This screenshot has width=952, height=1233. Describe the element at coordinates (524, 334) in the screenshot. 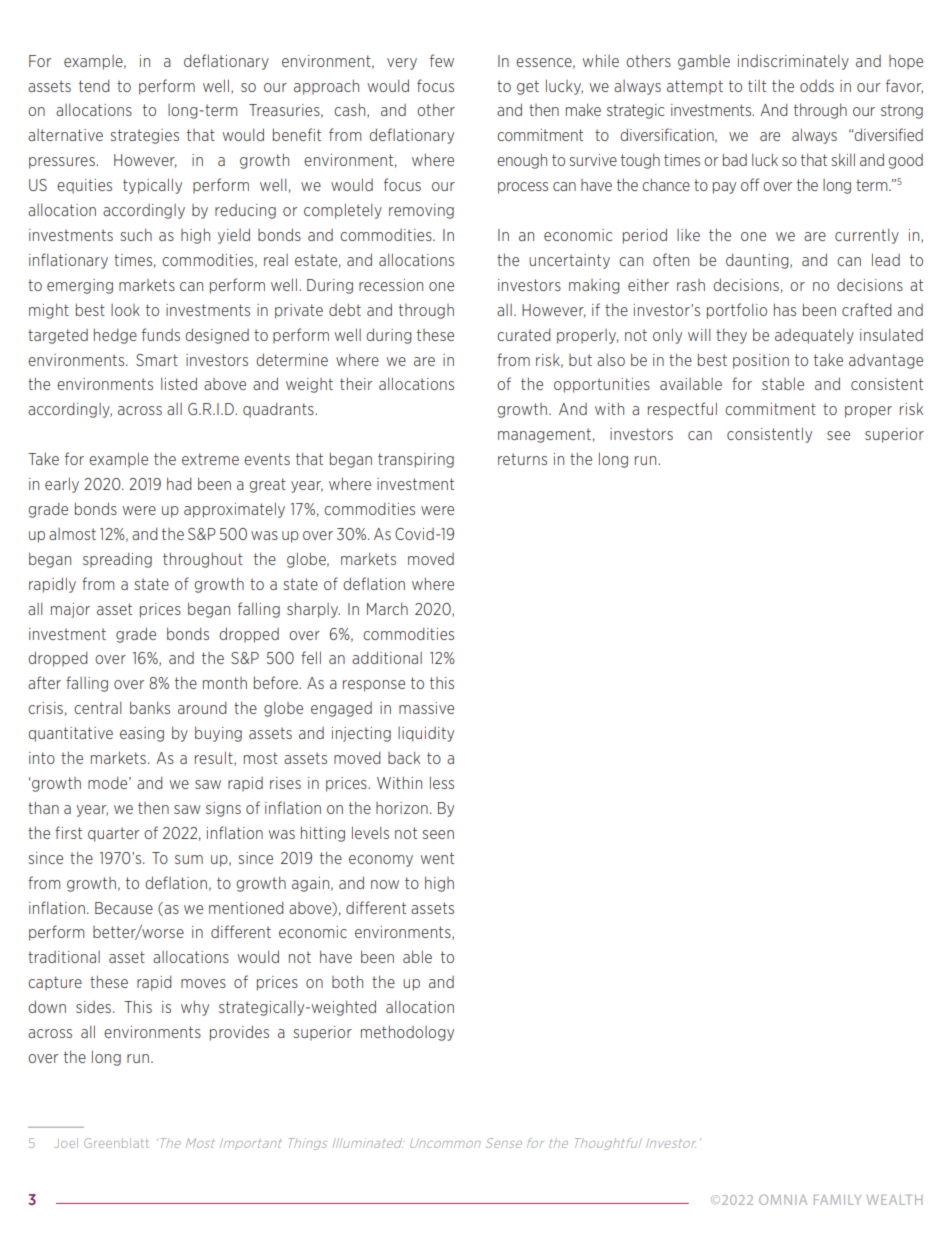

I see `curated` at that location.
